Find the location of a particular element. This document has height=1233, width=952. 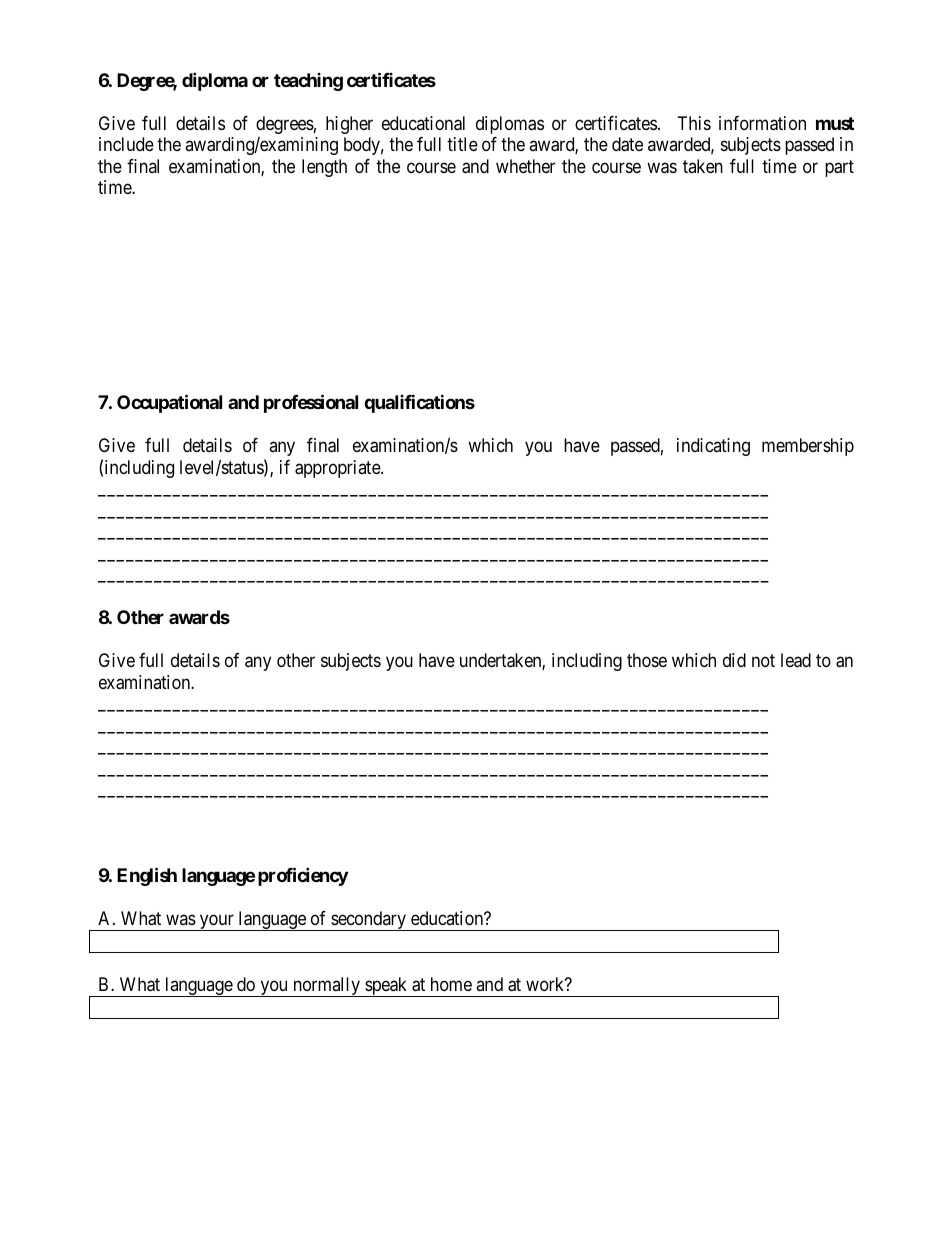

those is located at coordinates (647, 660).
